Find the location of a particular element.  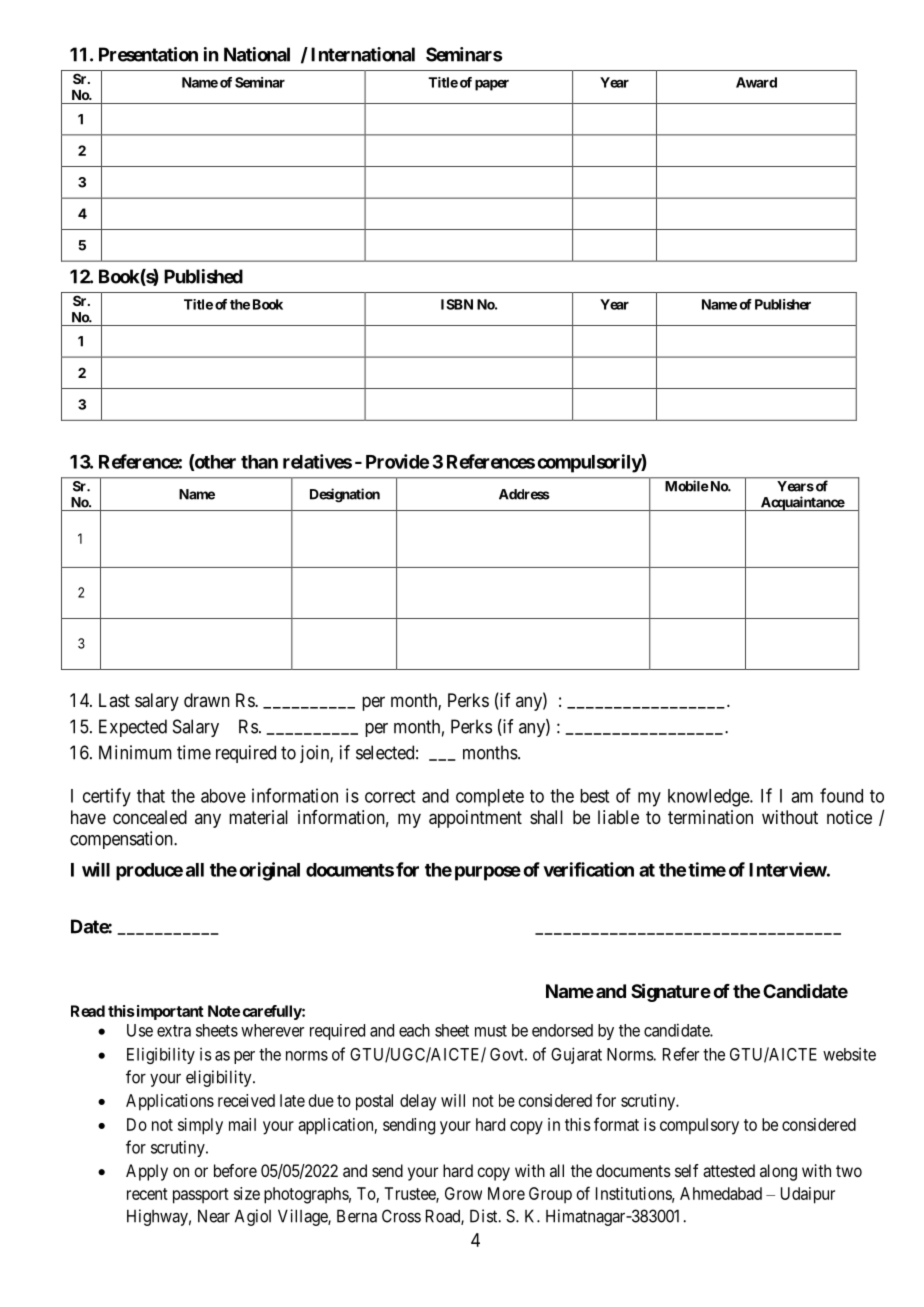

Grow is located at coordinates (463, 1193).
